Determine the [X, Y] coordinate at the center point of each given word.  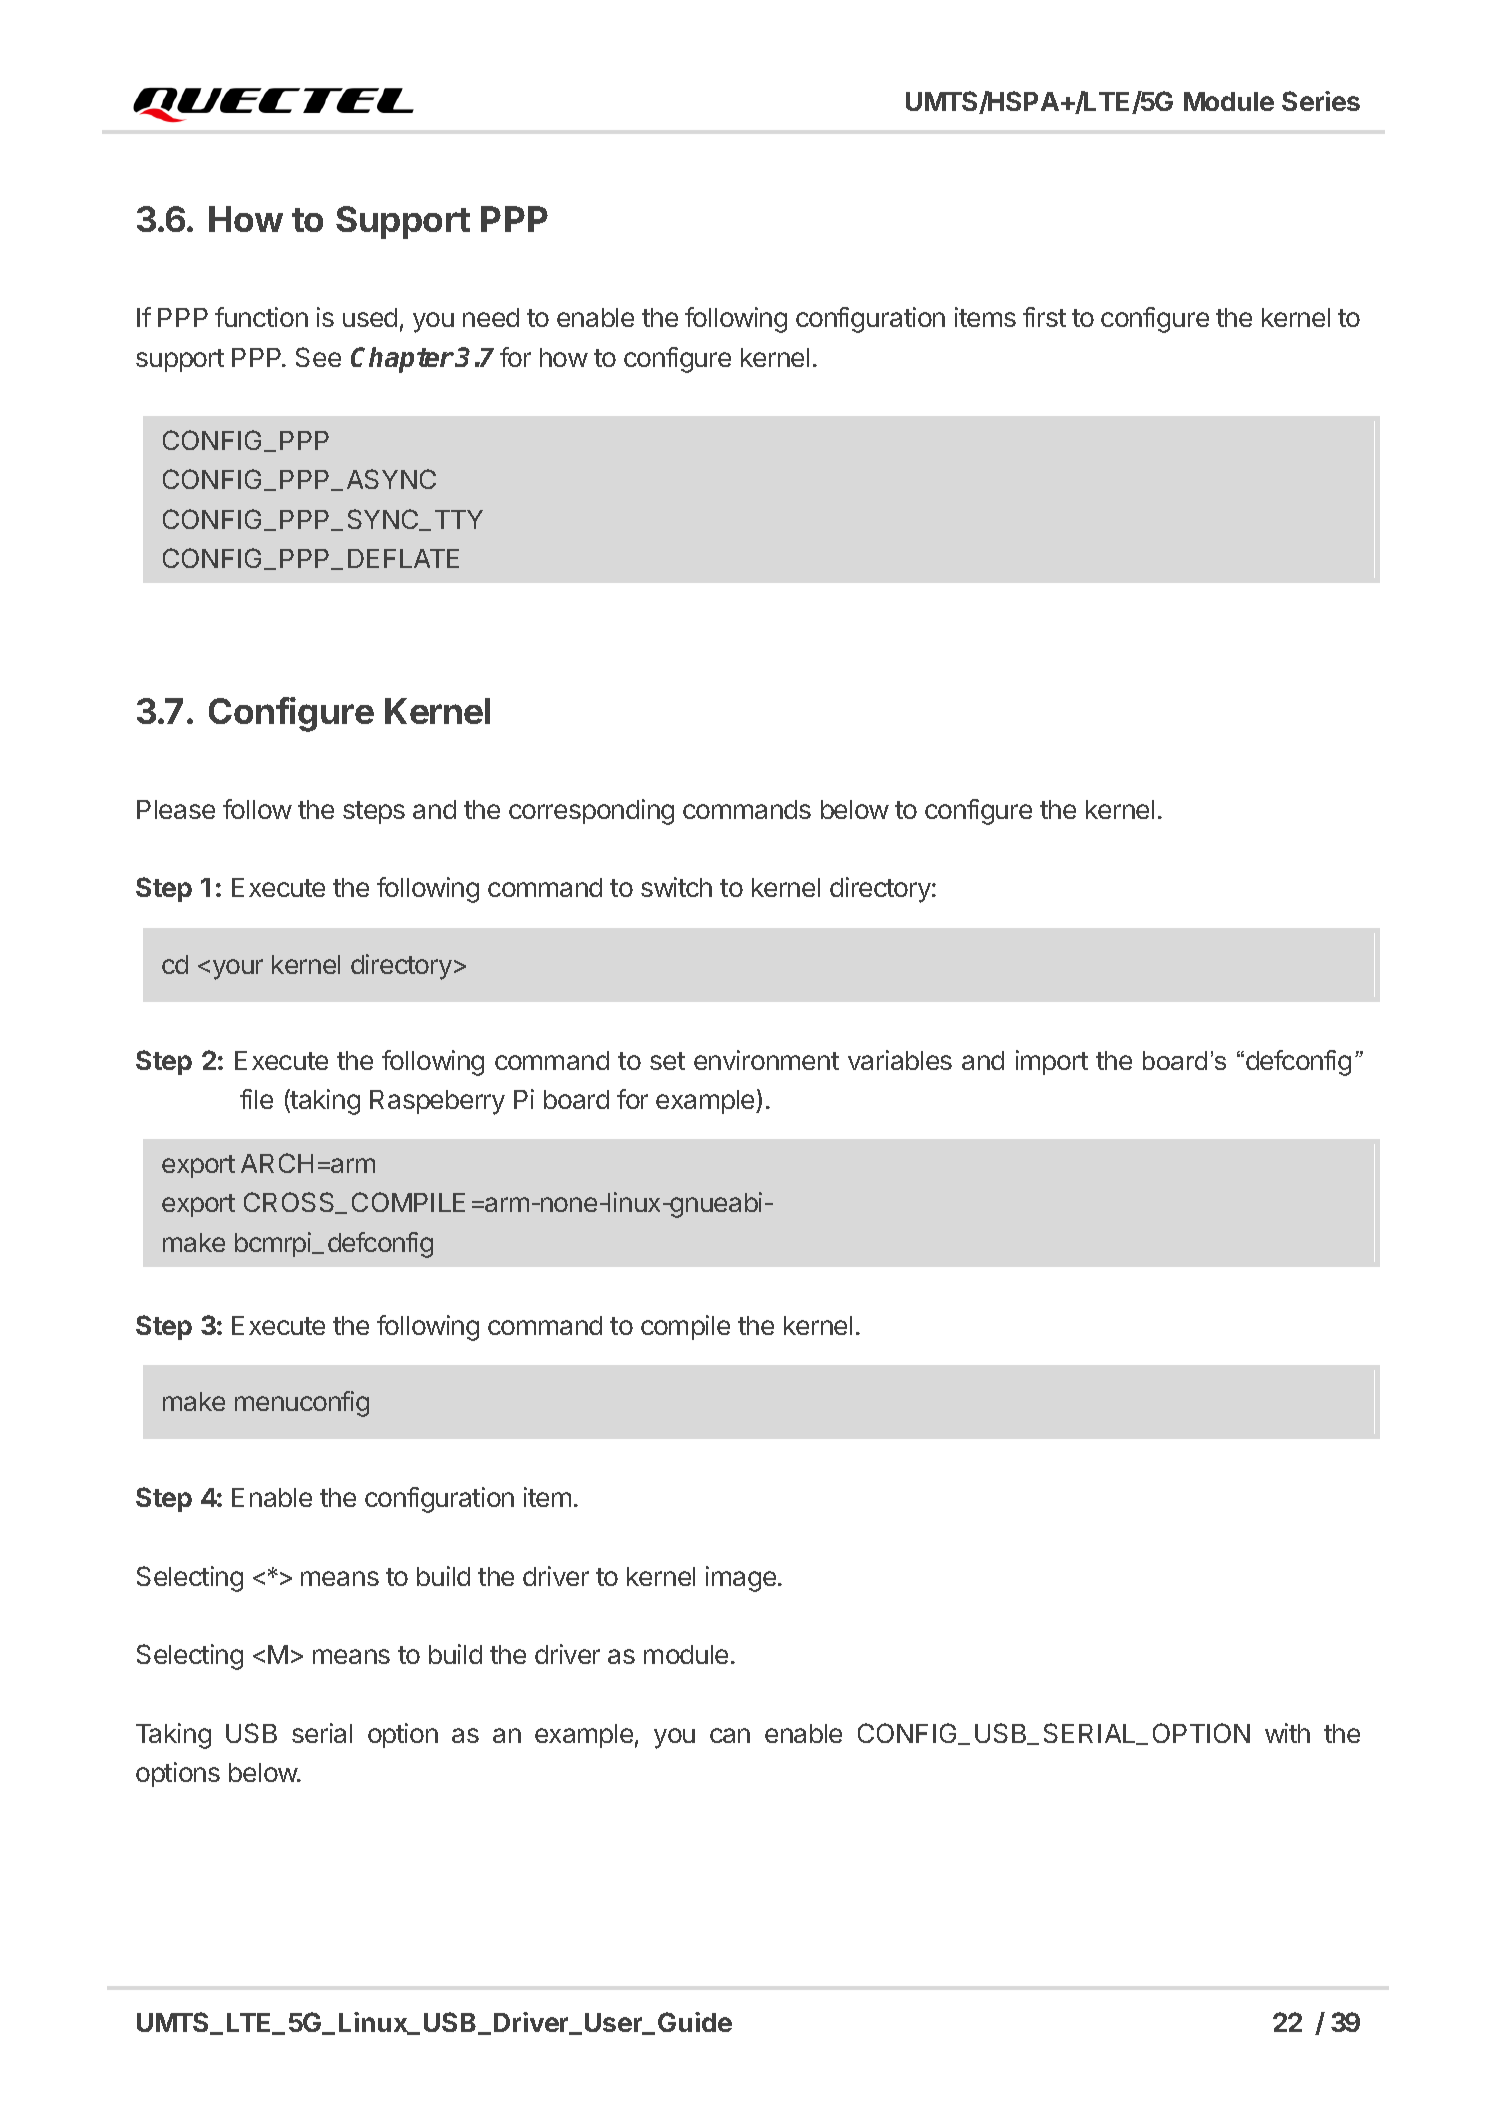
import [1052, 1062]
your [238, 969]
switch [676, 887]
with [1287, 1733]
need [491, 317]
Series [1321, 101]
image [741, 1579]
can [730, 1735]
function [261, 317]
